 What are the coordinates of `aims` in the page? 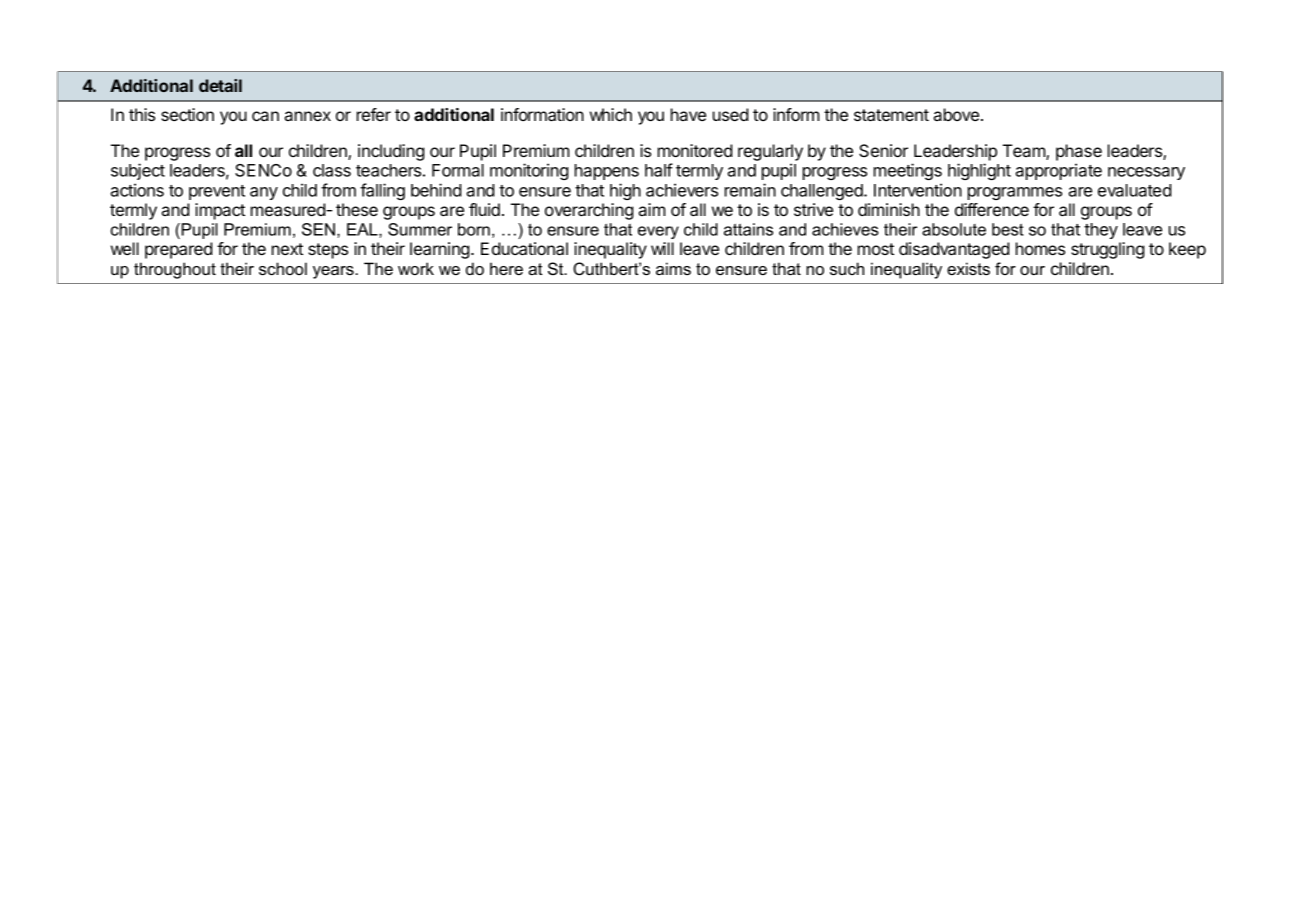 It's located at (673, 268).
